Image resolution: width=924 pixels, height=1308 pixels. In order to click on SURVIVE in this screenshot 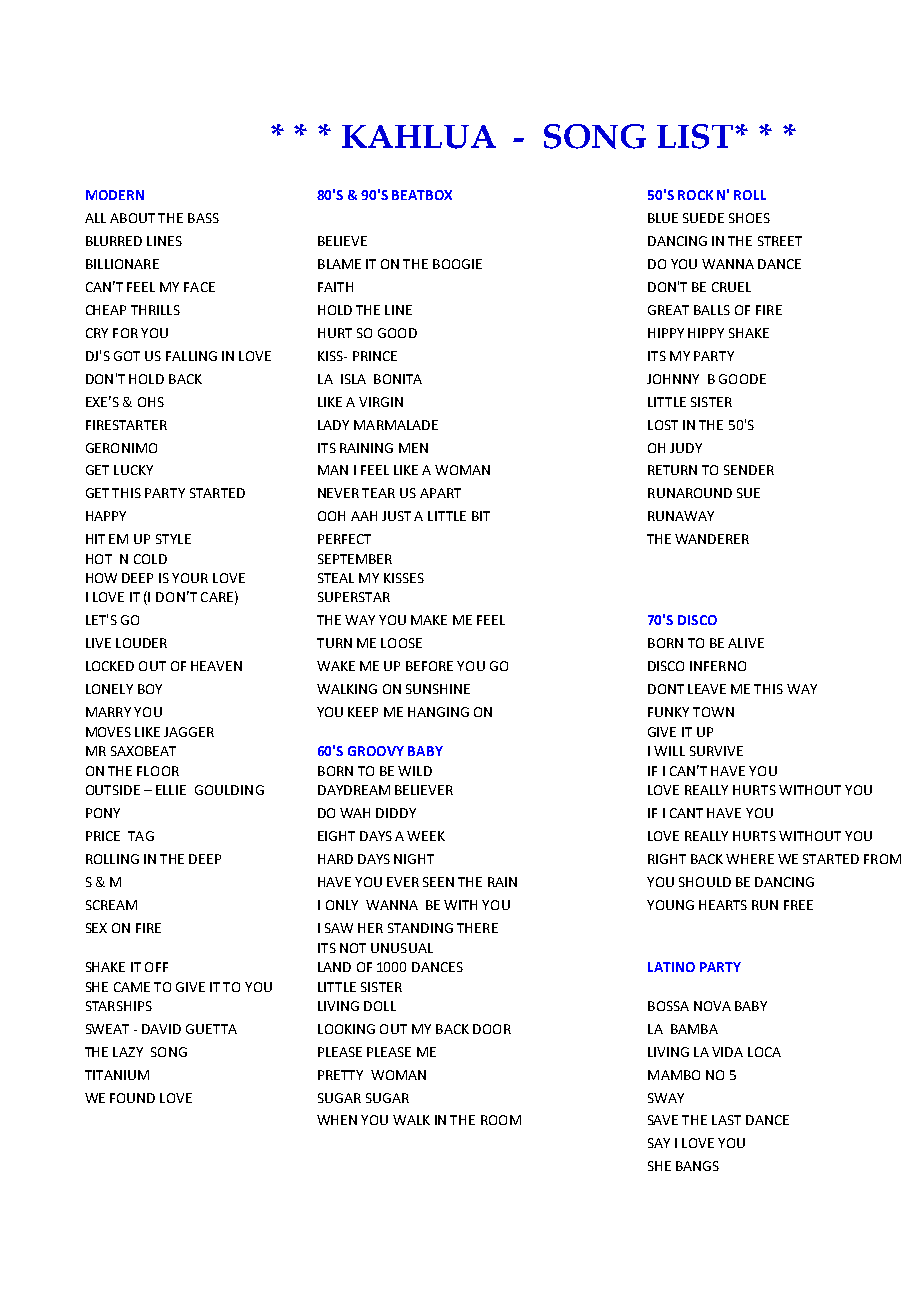, I will do `click(716, 751)`.
